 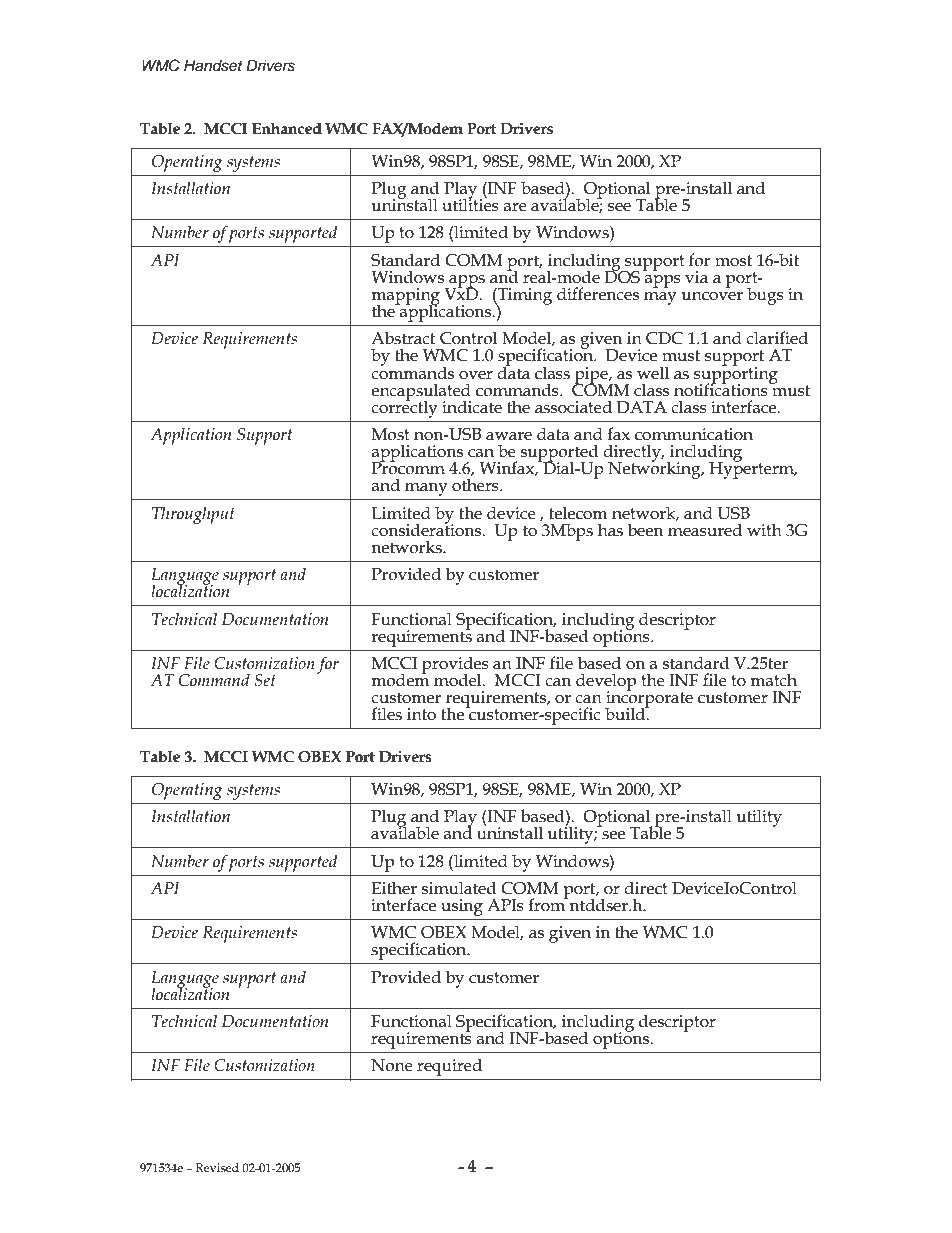 What do you see at coordinates (392, 1065) in the image?
I see `None` at bounding box center [392, 1065].
